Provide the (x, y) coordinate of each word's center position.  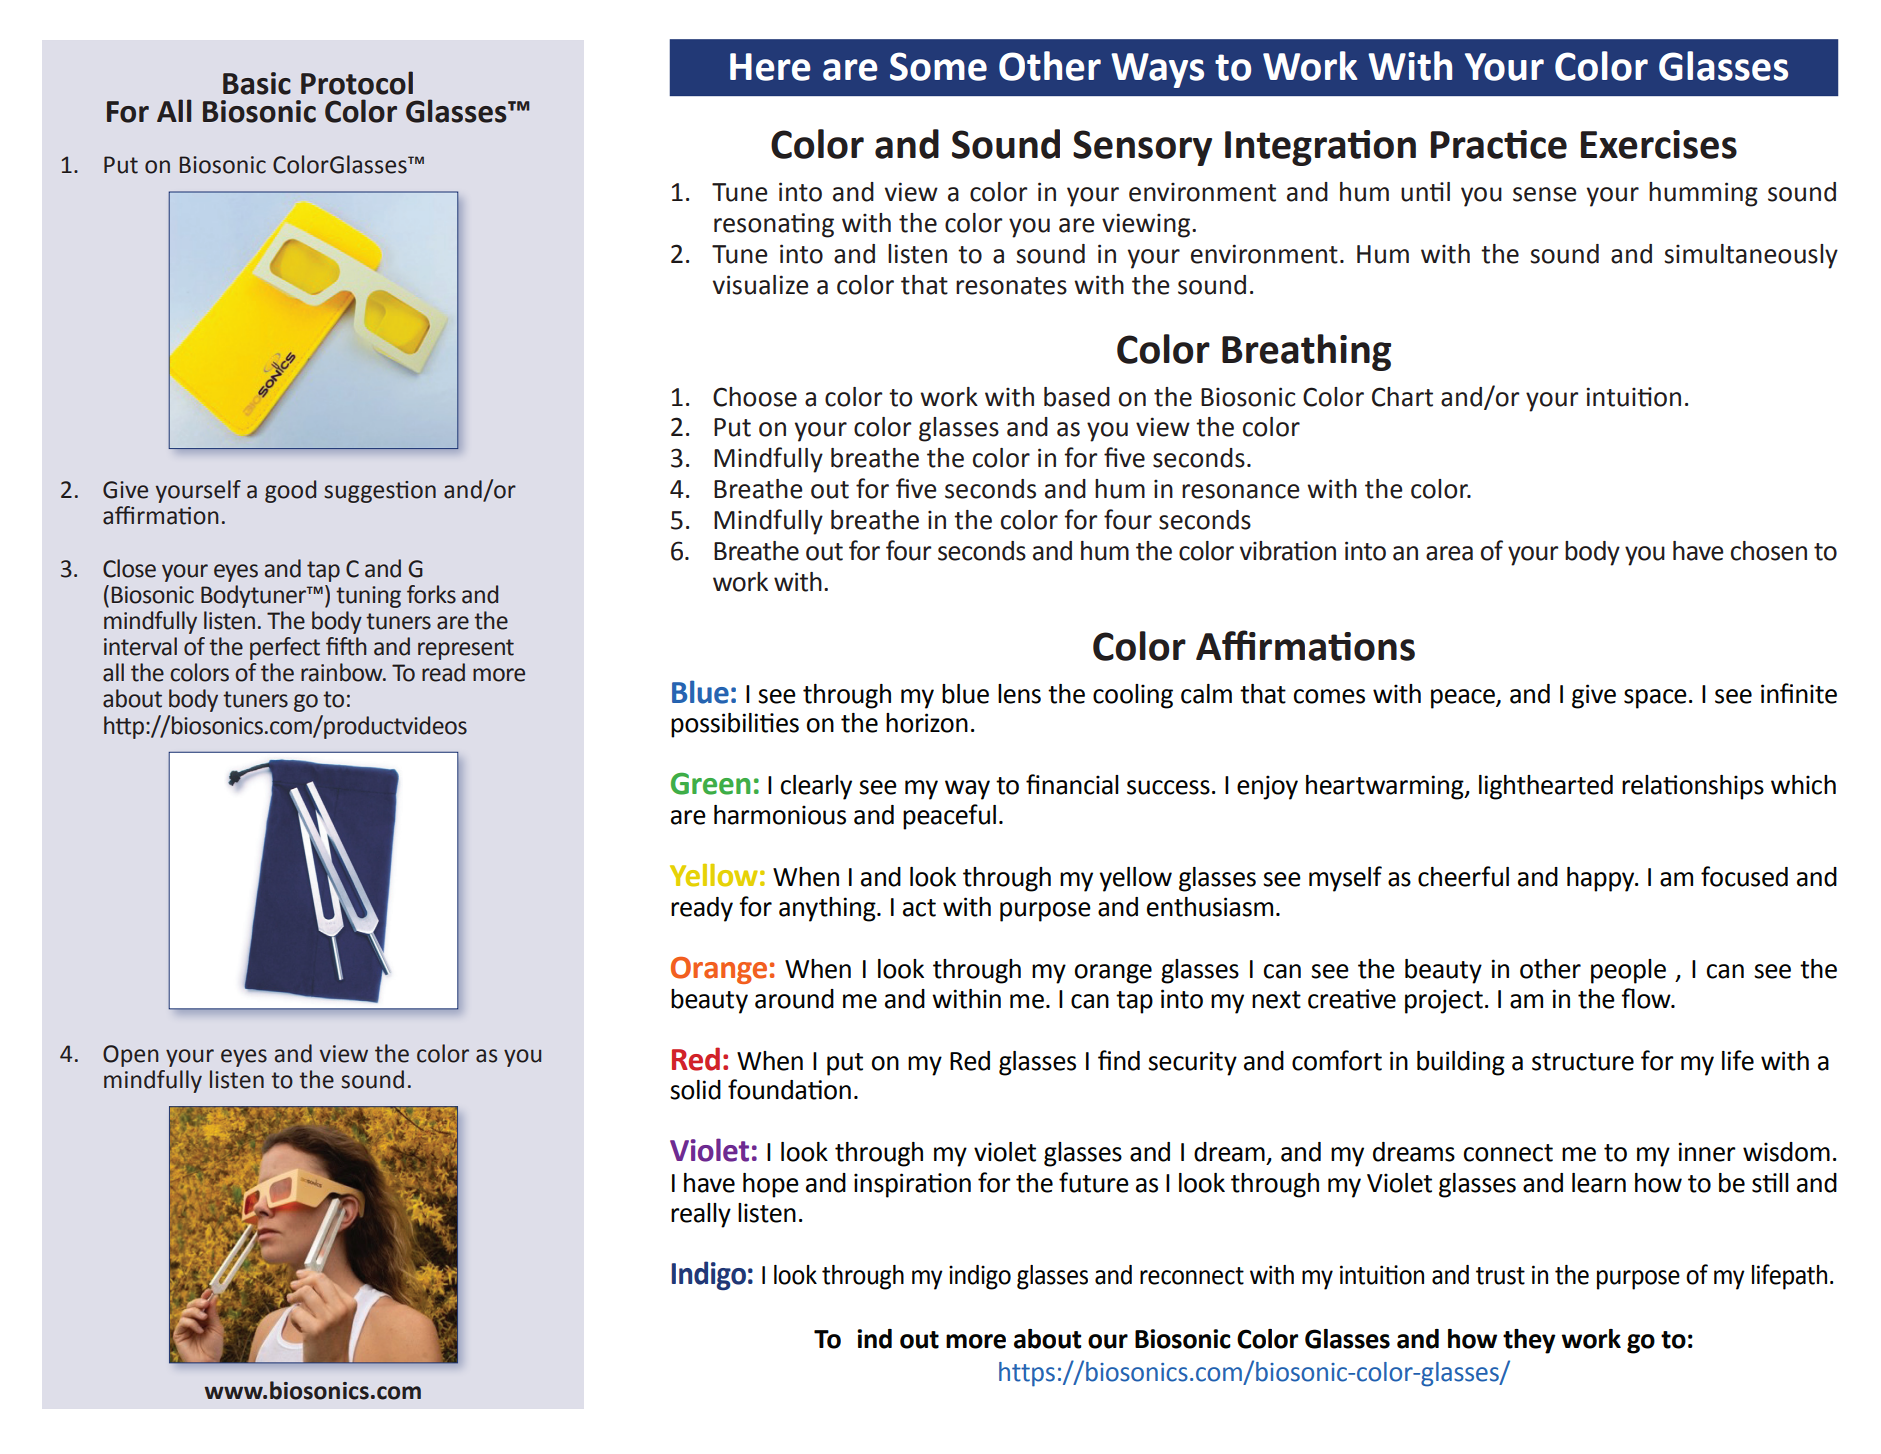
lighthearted (1546, 787)
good (290, 491)
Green (710, 783)
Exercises (1659, 144)
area (1449, 553)
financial (1072, 784)
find (1119, 1060)
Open (131, 1056)
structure (1583, 1062)
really (701, 1215)
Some (938, 66)
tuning (368, 597)
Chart (1402, 397)
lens (1019, 694)
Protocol (357, 83)
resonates (1011, 286)
